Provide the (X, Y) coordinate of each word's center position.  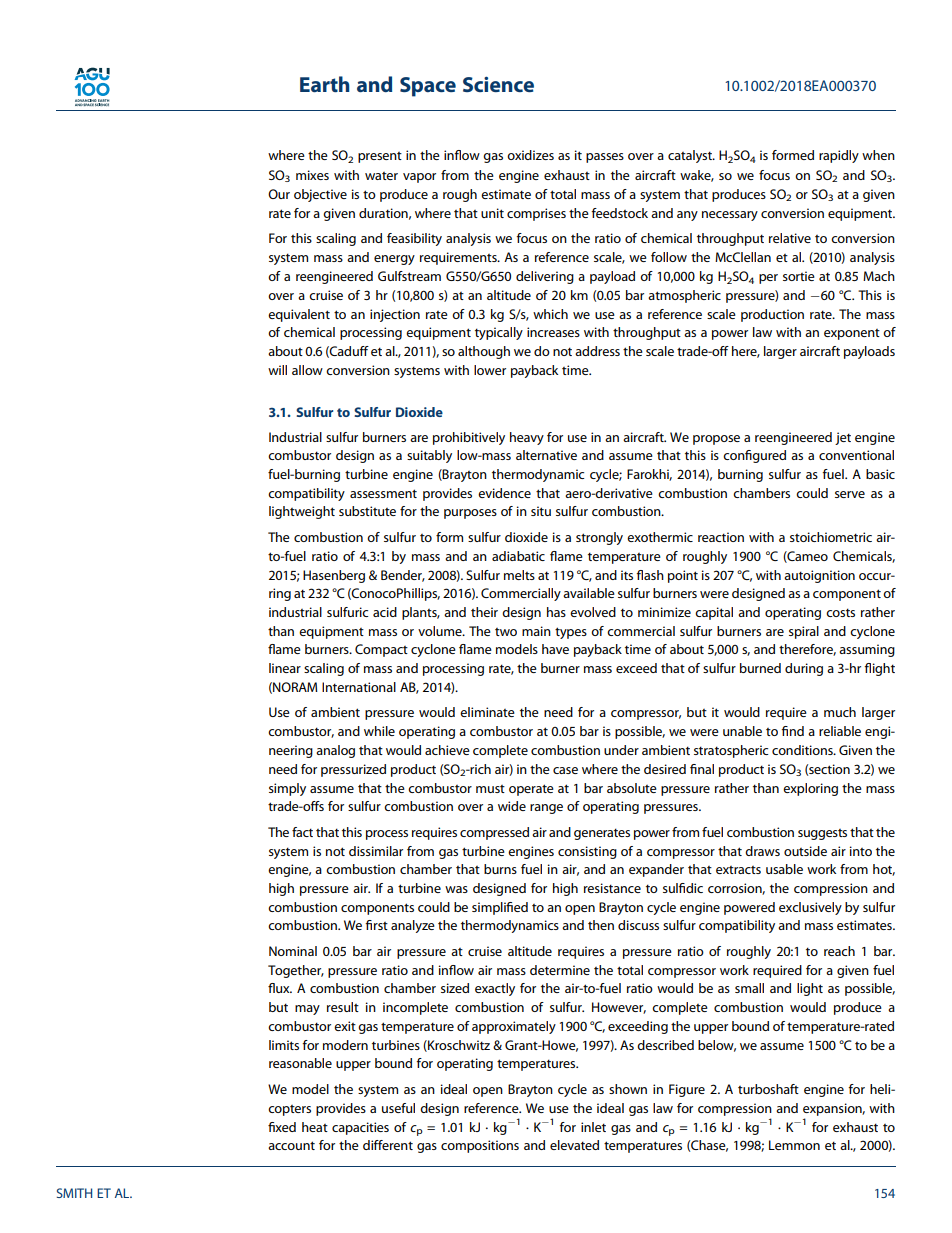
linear (285, 668)
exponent (852, 334)
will (277, 370)
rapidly (839, 156)
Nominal (293, 951)
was (456, 889)
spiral (804, 632)
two (506, 632)
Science (498, 84)
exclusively (810, 908)
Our (279, 194)
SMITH (74, 1193)
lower (490, 370)
